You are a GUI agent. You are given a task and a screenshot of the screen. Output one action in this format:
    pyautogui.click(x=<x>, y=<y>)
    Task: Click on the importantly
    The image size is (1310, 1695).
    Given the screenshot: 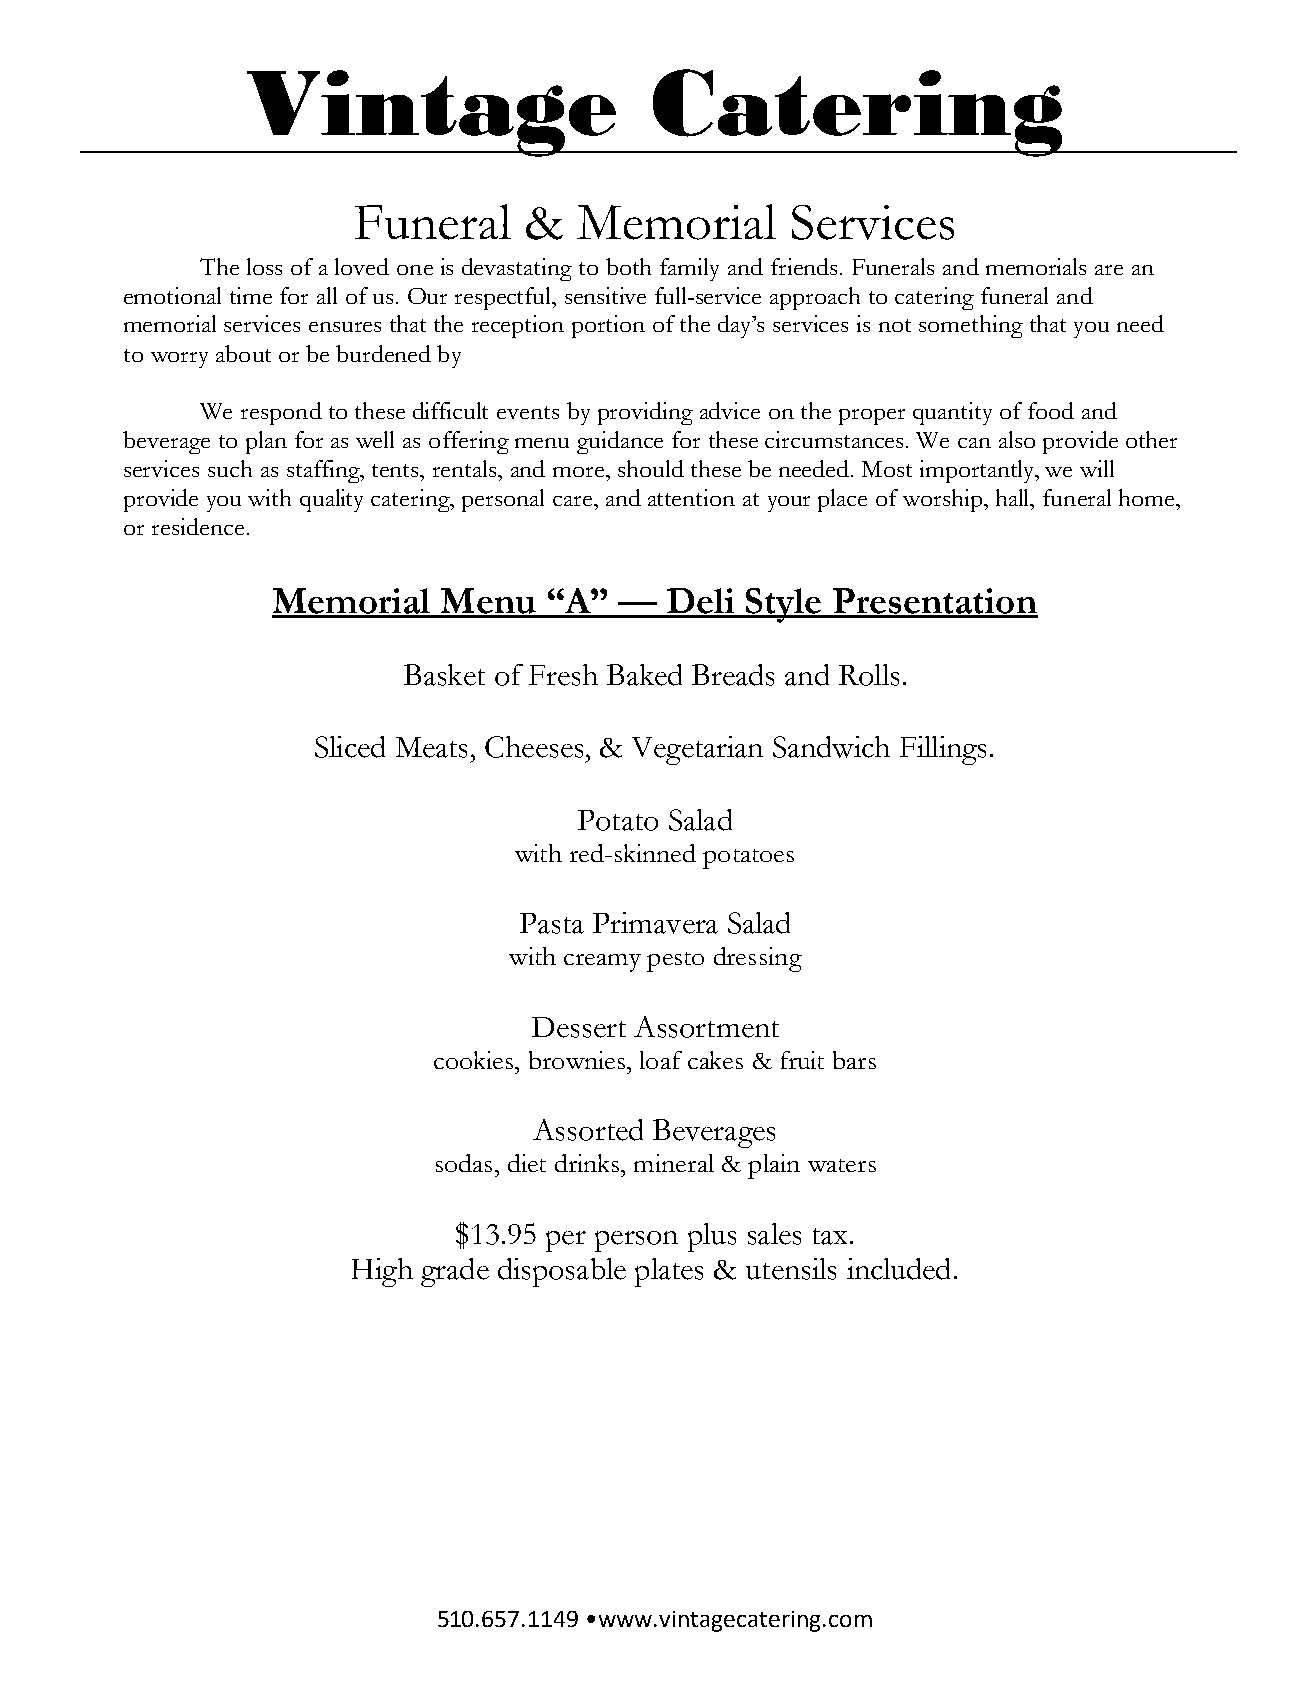 What is the action you would take?
    pyautogui.click(x=978, y=471)
